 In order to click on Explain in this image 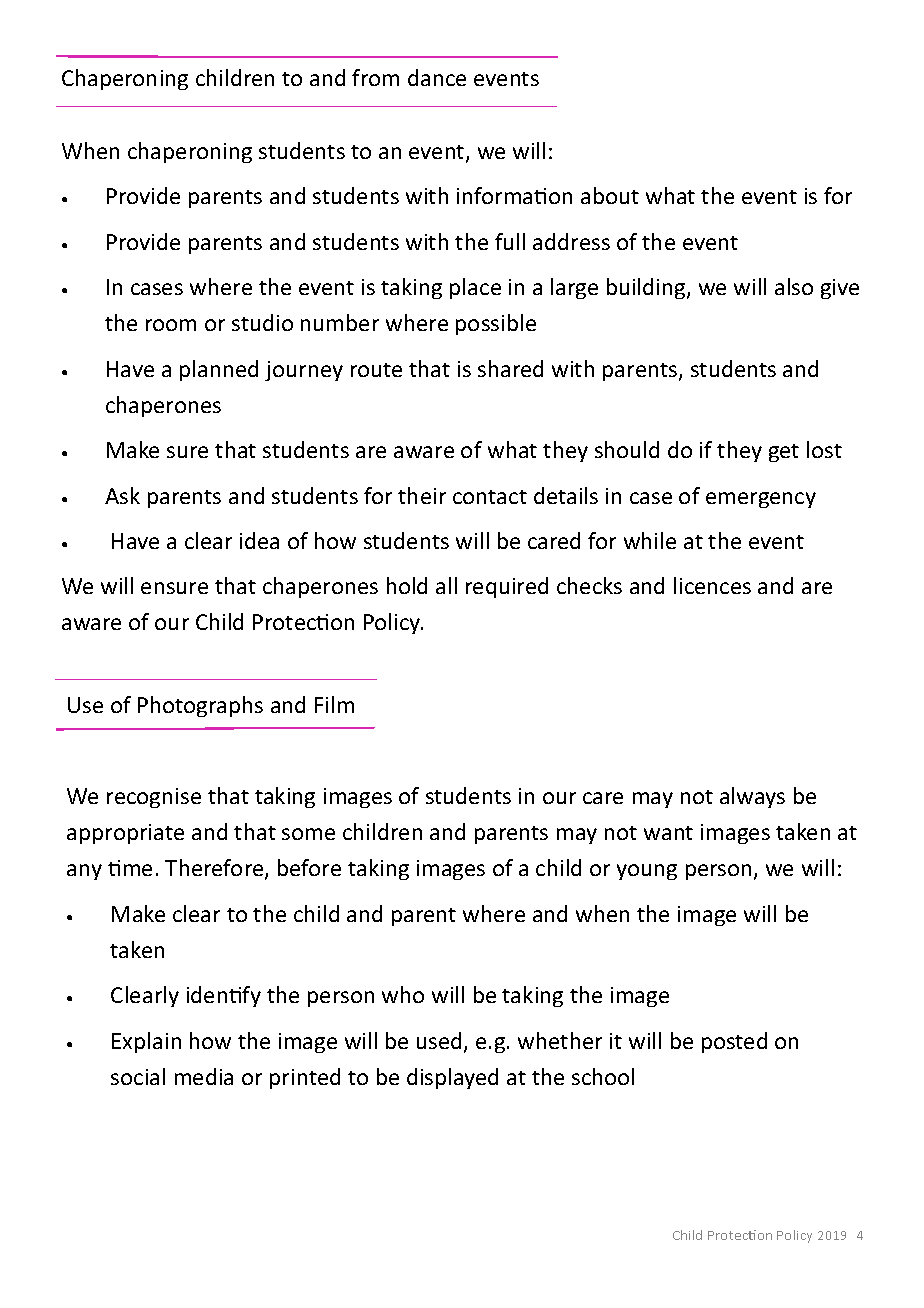, I will do `click(146, 1042)`.
